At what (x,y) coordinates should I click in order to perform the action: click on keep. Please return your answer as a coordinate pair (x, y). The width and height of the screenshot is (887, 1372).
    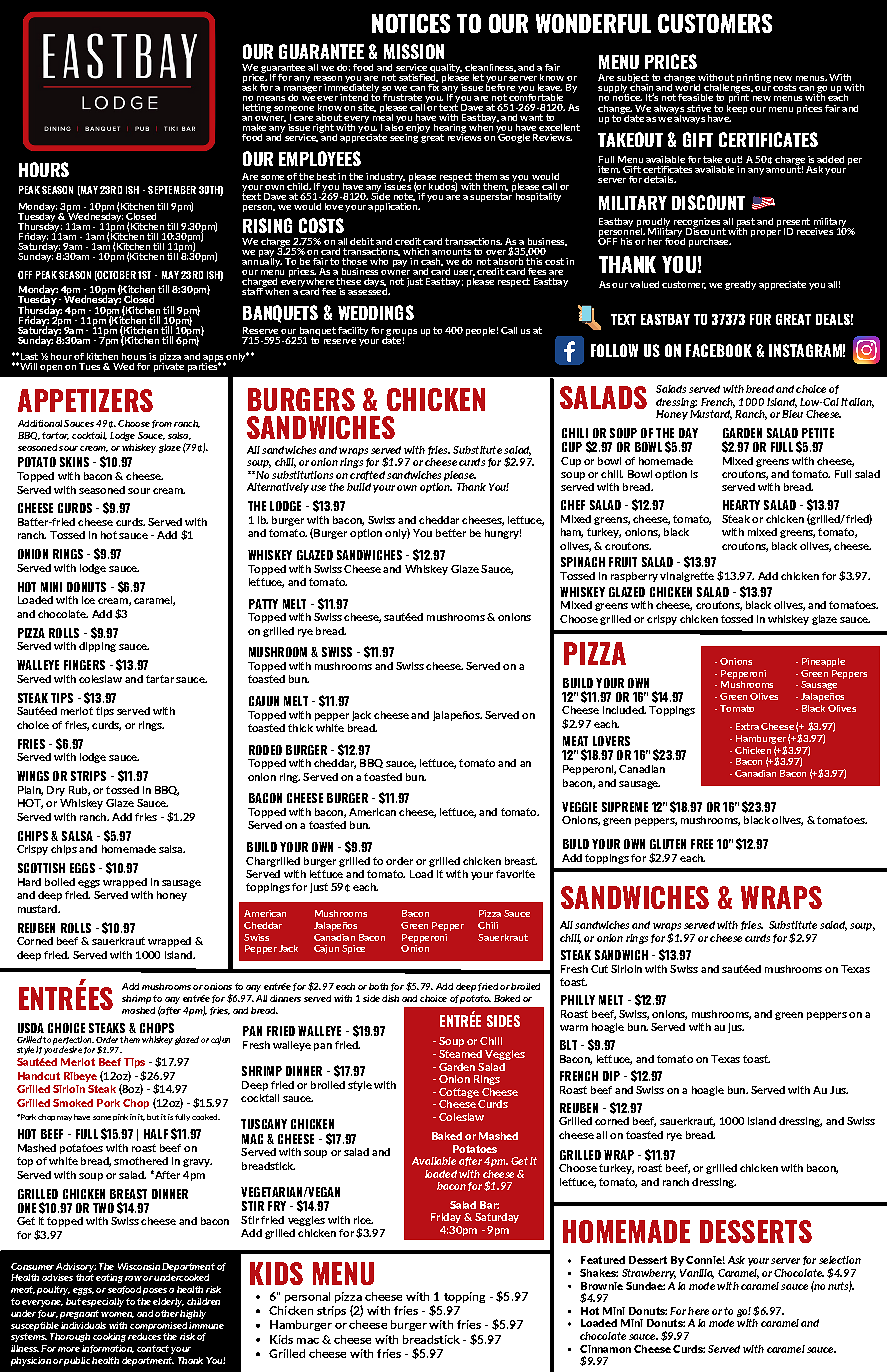
    Looking at the image, I should click on (737, 107).
